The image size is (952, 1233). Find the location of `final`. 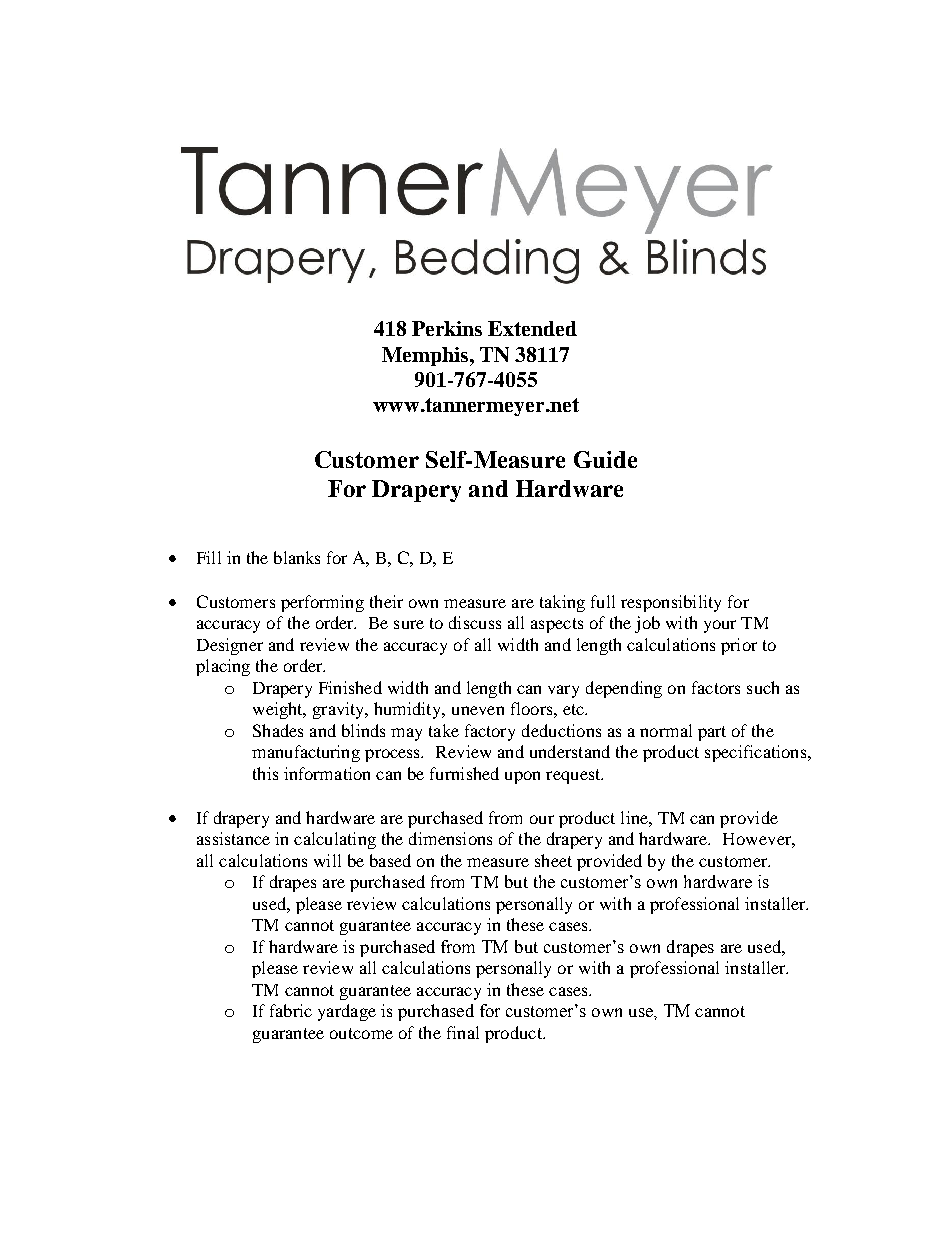

final is located at coordinates (463, 1032).
